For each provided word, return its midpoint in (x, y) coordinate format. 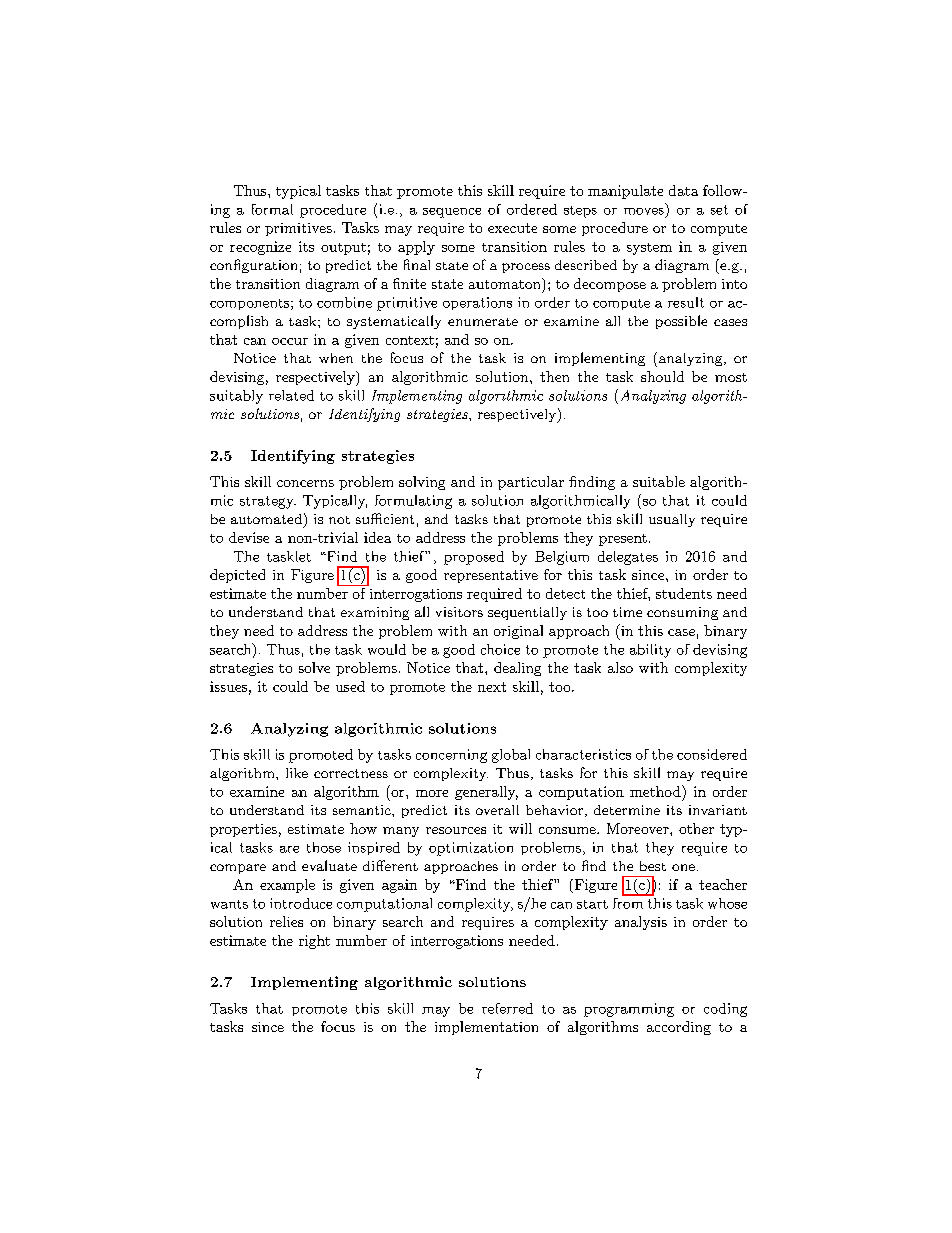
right (314, 942)
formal (272, 209)
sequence (452, 213)
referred (507, 1008)
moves (644, 211)
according (679, 1028)
